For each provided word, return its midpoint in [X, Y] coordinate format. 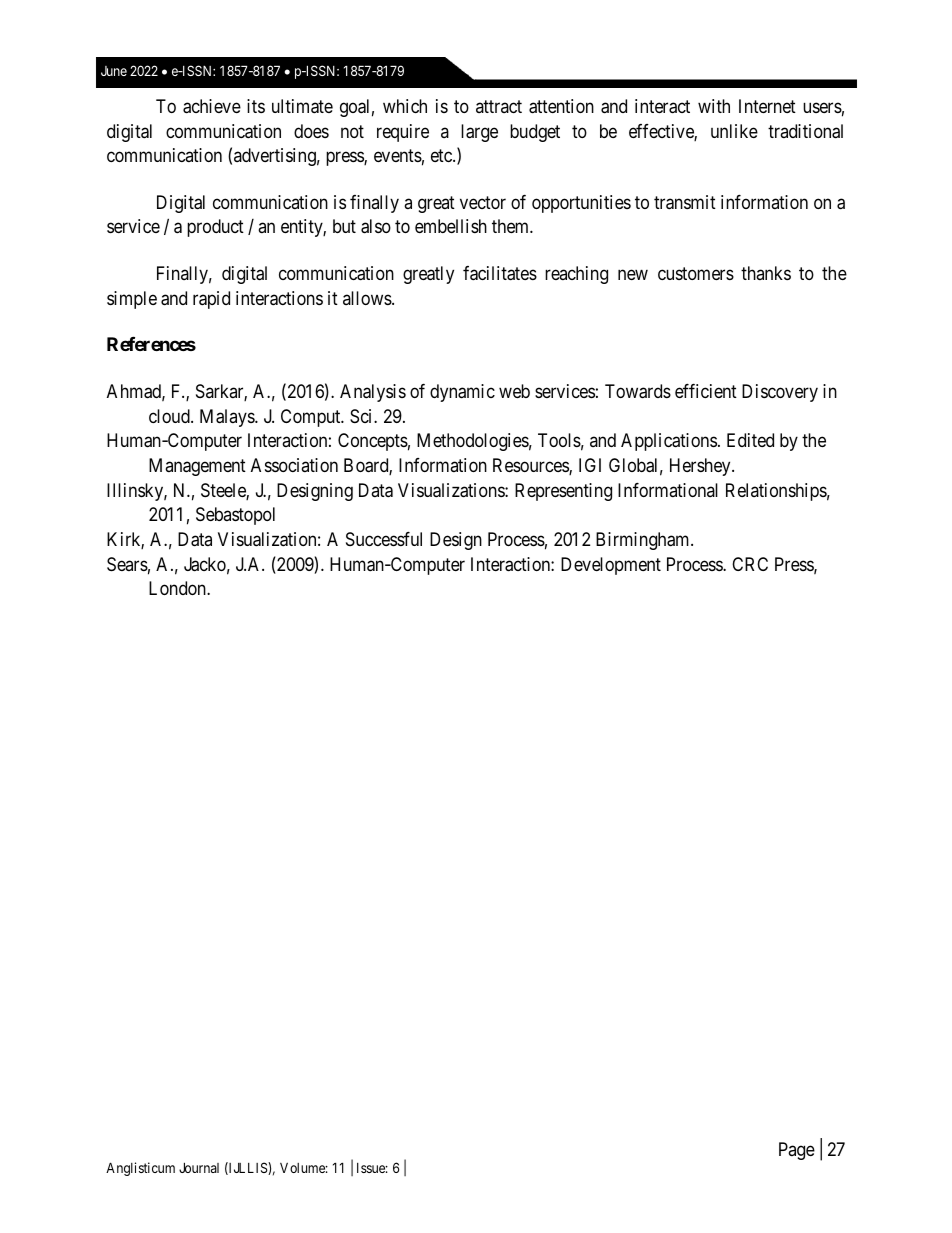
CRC [750, 564]
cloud [170, 416]
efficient [706, 391]
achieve [212, 106]
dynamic [462, 393]
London [178, 588]
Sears [127, 564]
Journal [199, 1167]
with [714, 106]
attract [499, 106]
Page [797, 1151]
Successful [384, 539]
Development [611, 566]
